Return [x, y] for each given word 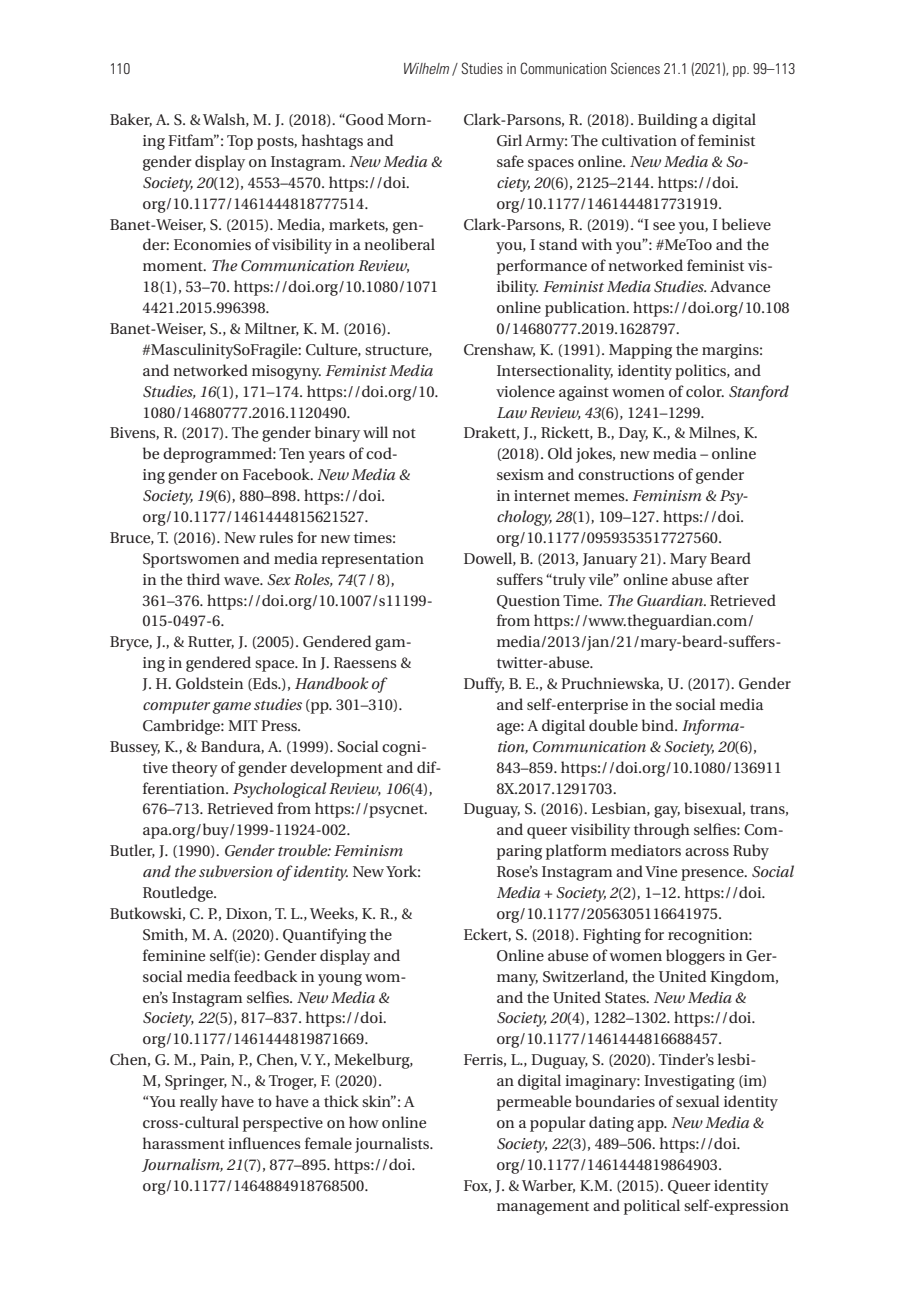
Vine [661, 871]
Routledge [179, 894]
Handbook [331, 683]
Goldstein [209, 683]
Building [667, 121]
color [705, 391]
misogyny [286, 372]
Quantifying [324, 936]
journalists [393, 1145]
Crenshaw [499, 350]
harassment [184, 1143]
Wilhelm [426, 68]
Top [240, 142]
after [733, 579]
